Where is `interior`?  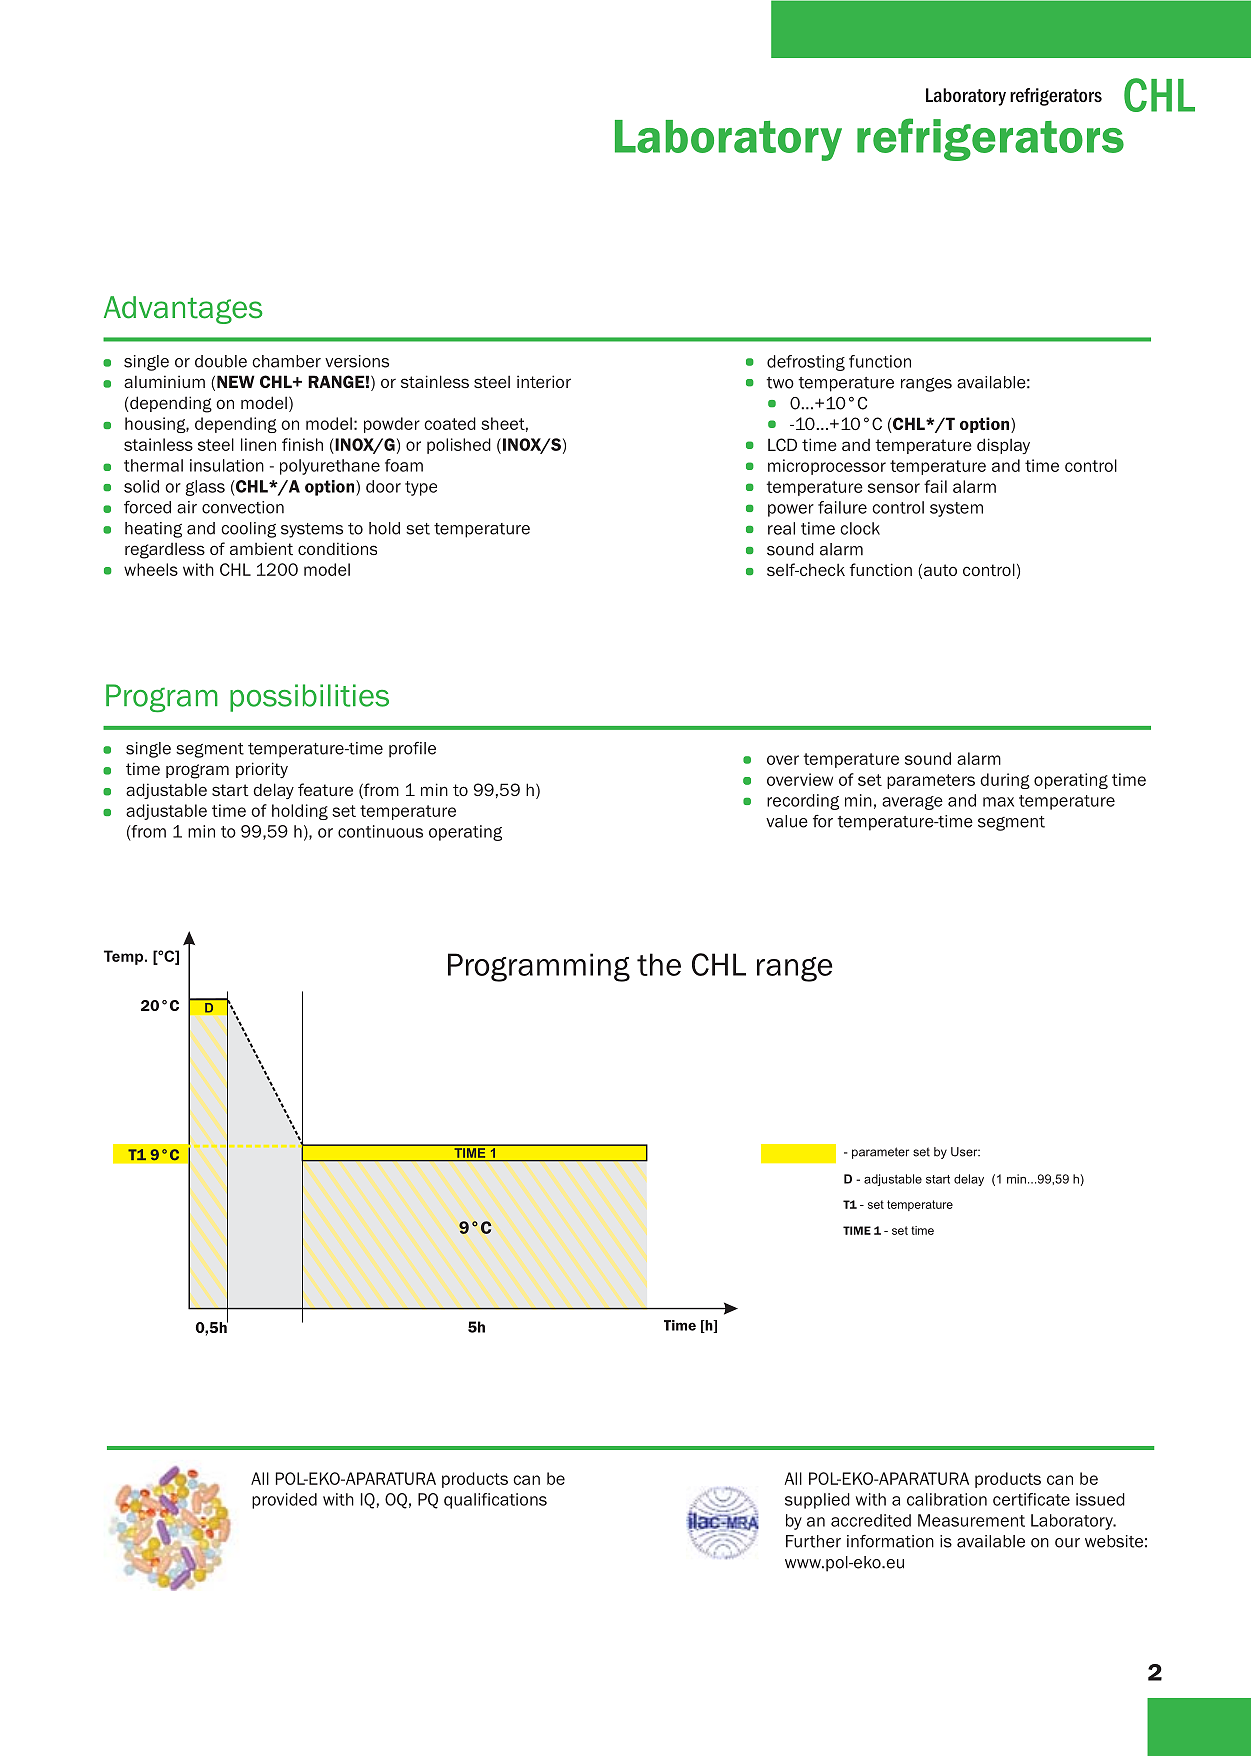
interior is located at coordinates (544, 381).
